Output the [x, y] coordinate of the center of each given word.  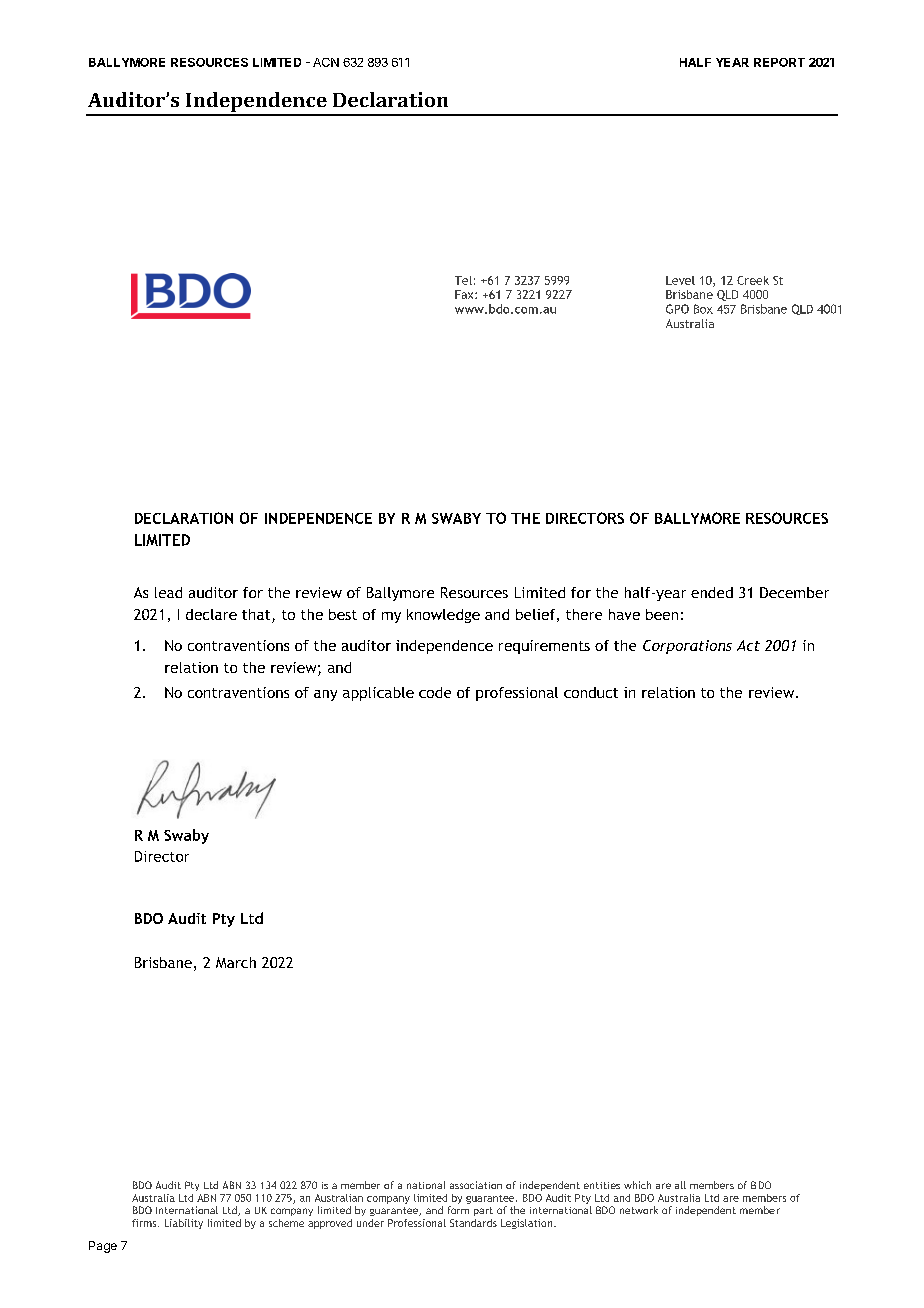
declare [211, 614]
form [458, 1210]
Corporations [687, 647]
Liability [184, 1224]
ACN [326, 62]
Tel [463, 280]
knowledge [443, 616]
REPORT [779, 62]
